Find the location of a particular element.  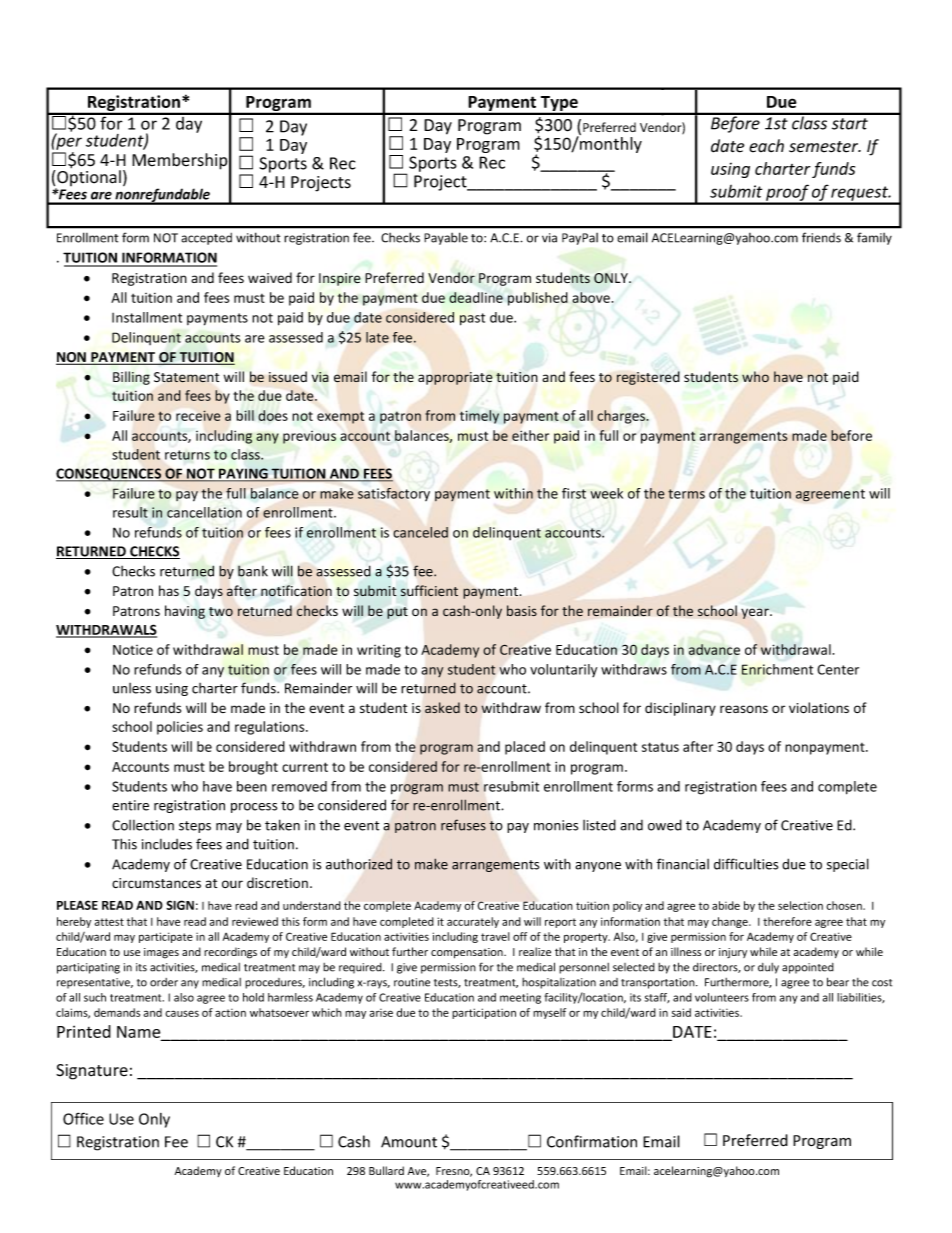

Office is located at coordinates (83, 1118).
